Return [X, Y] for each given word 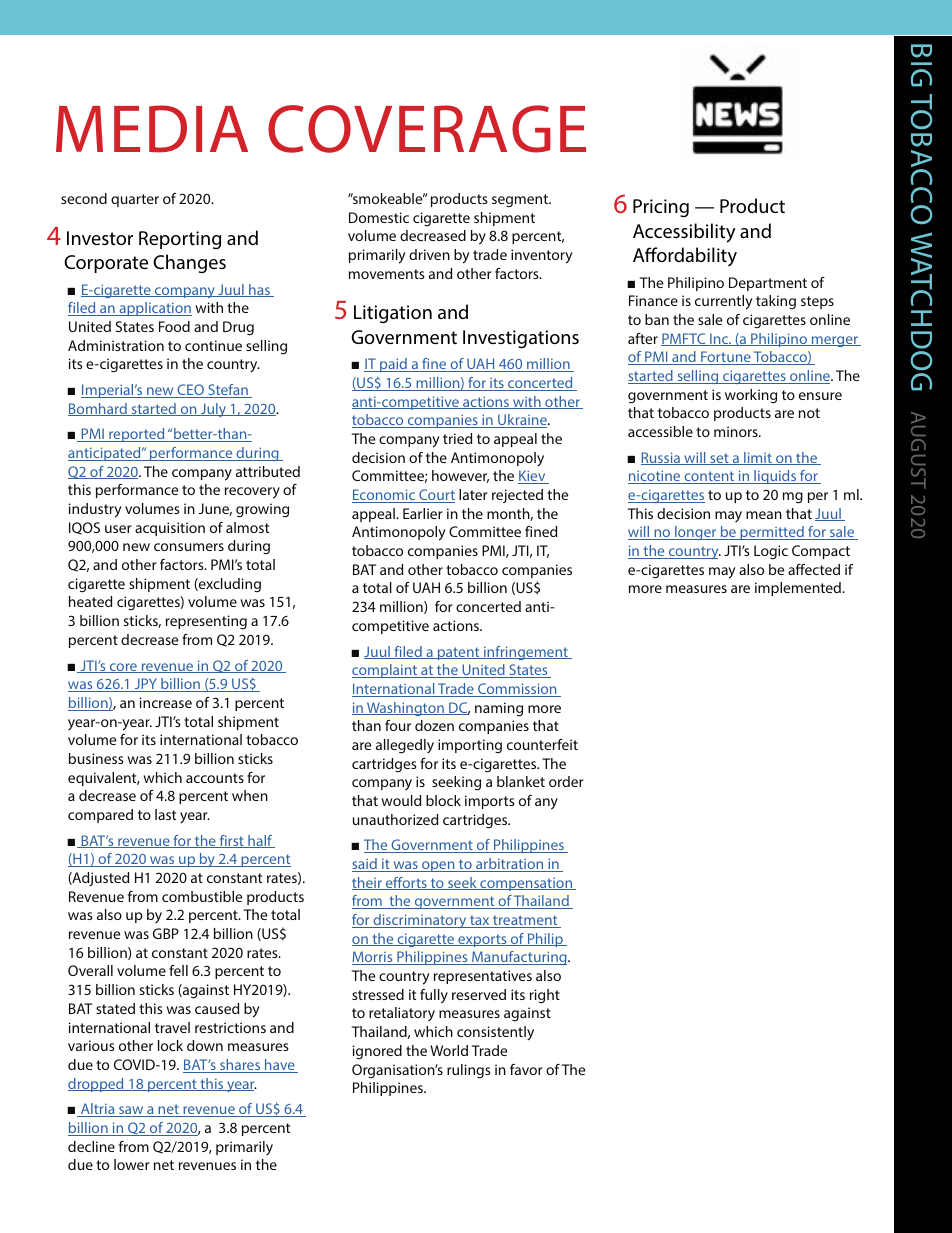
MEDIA [152, 129]
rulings [469, 1071]
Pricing [661, 208]
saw [131, 1111]
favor [526, 1069]
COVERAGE [427, 129]
